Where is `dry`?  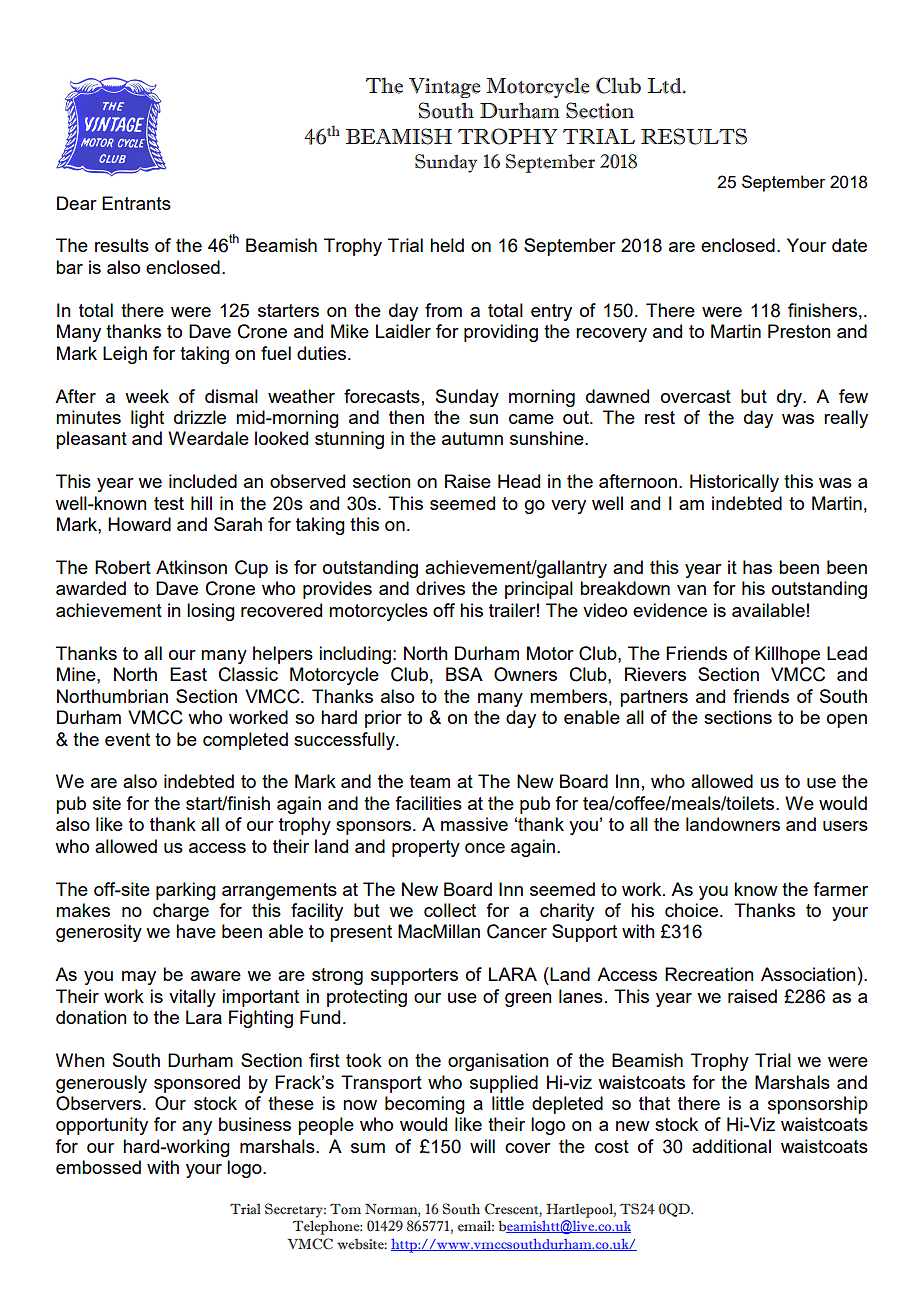
dry is located at coordinates (791, 398).
